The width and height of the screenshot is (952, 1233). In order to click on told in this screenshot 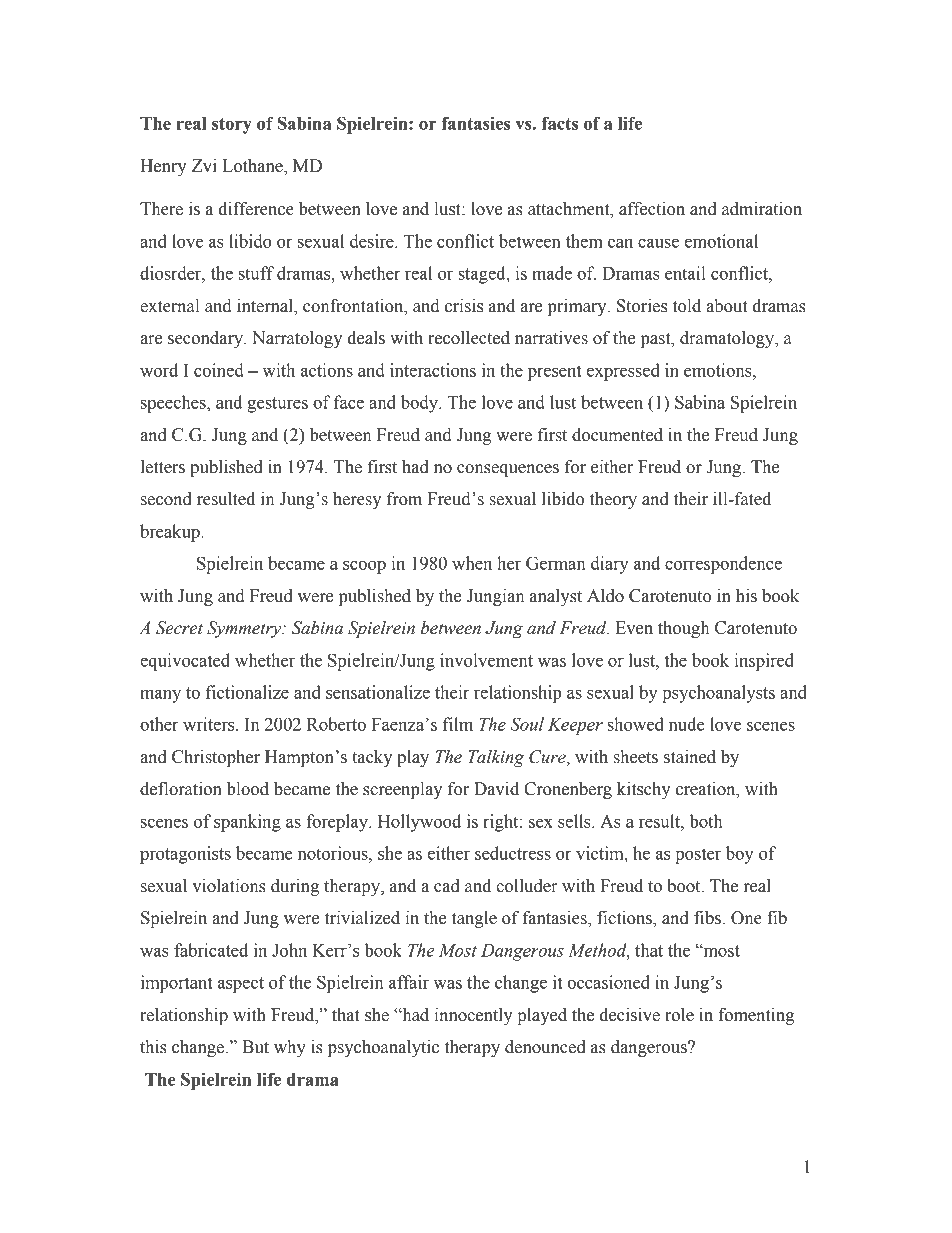, I will do `click(687, 306)`.
